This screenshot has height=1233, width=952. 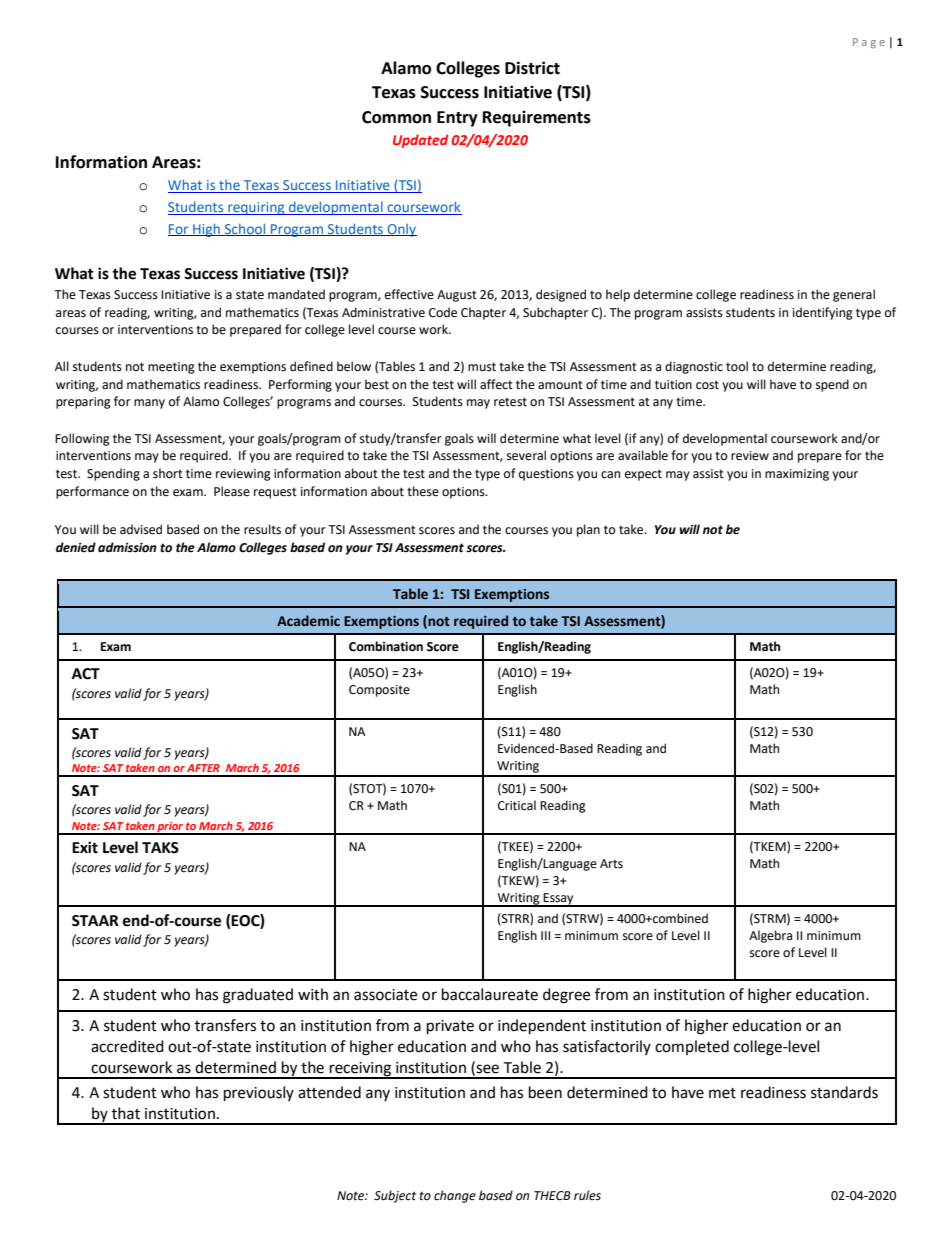 What do you see at coordinates (256, 208) in the screenshot?
I see `requiring` at bounding box center [256, 208].
